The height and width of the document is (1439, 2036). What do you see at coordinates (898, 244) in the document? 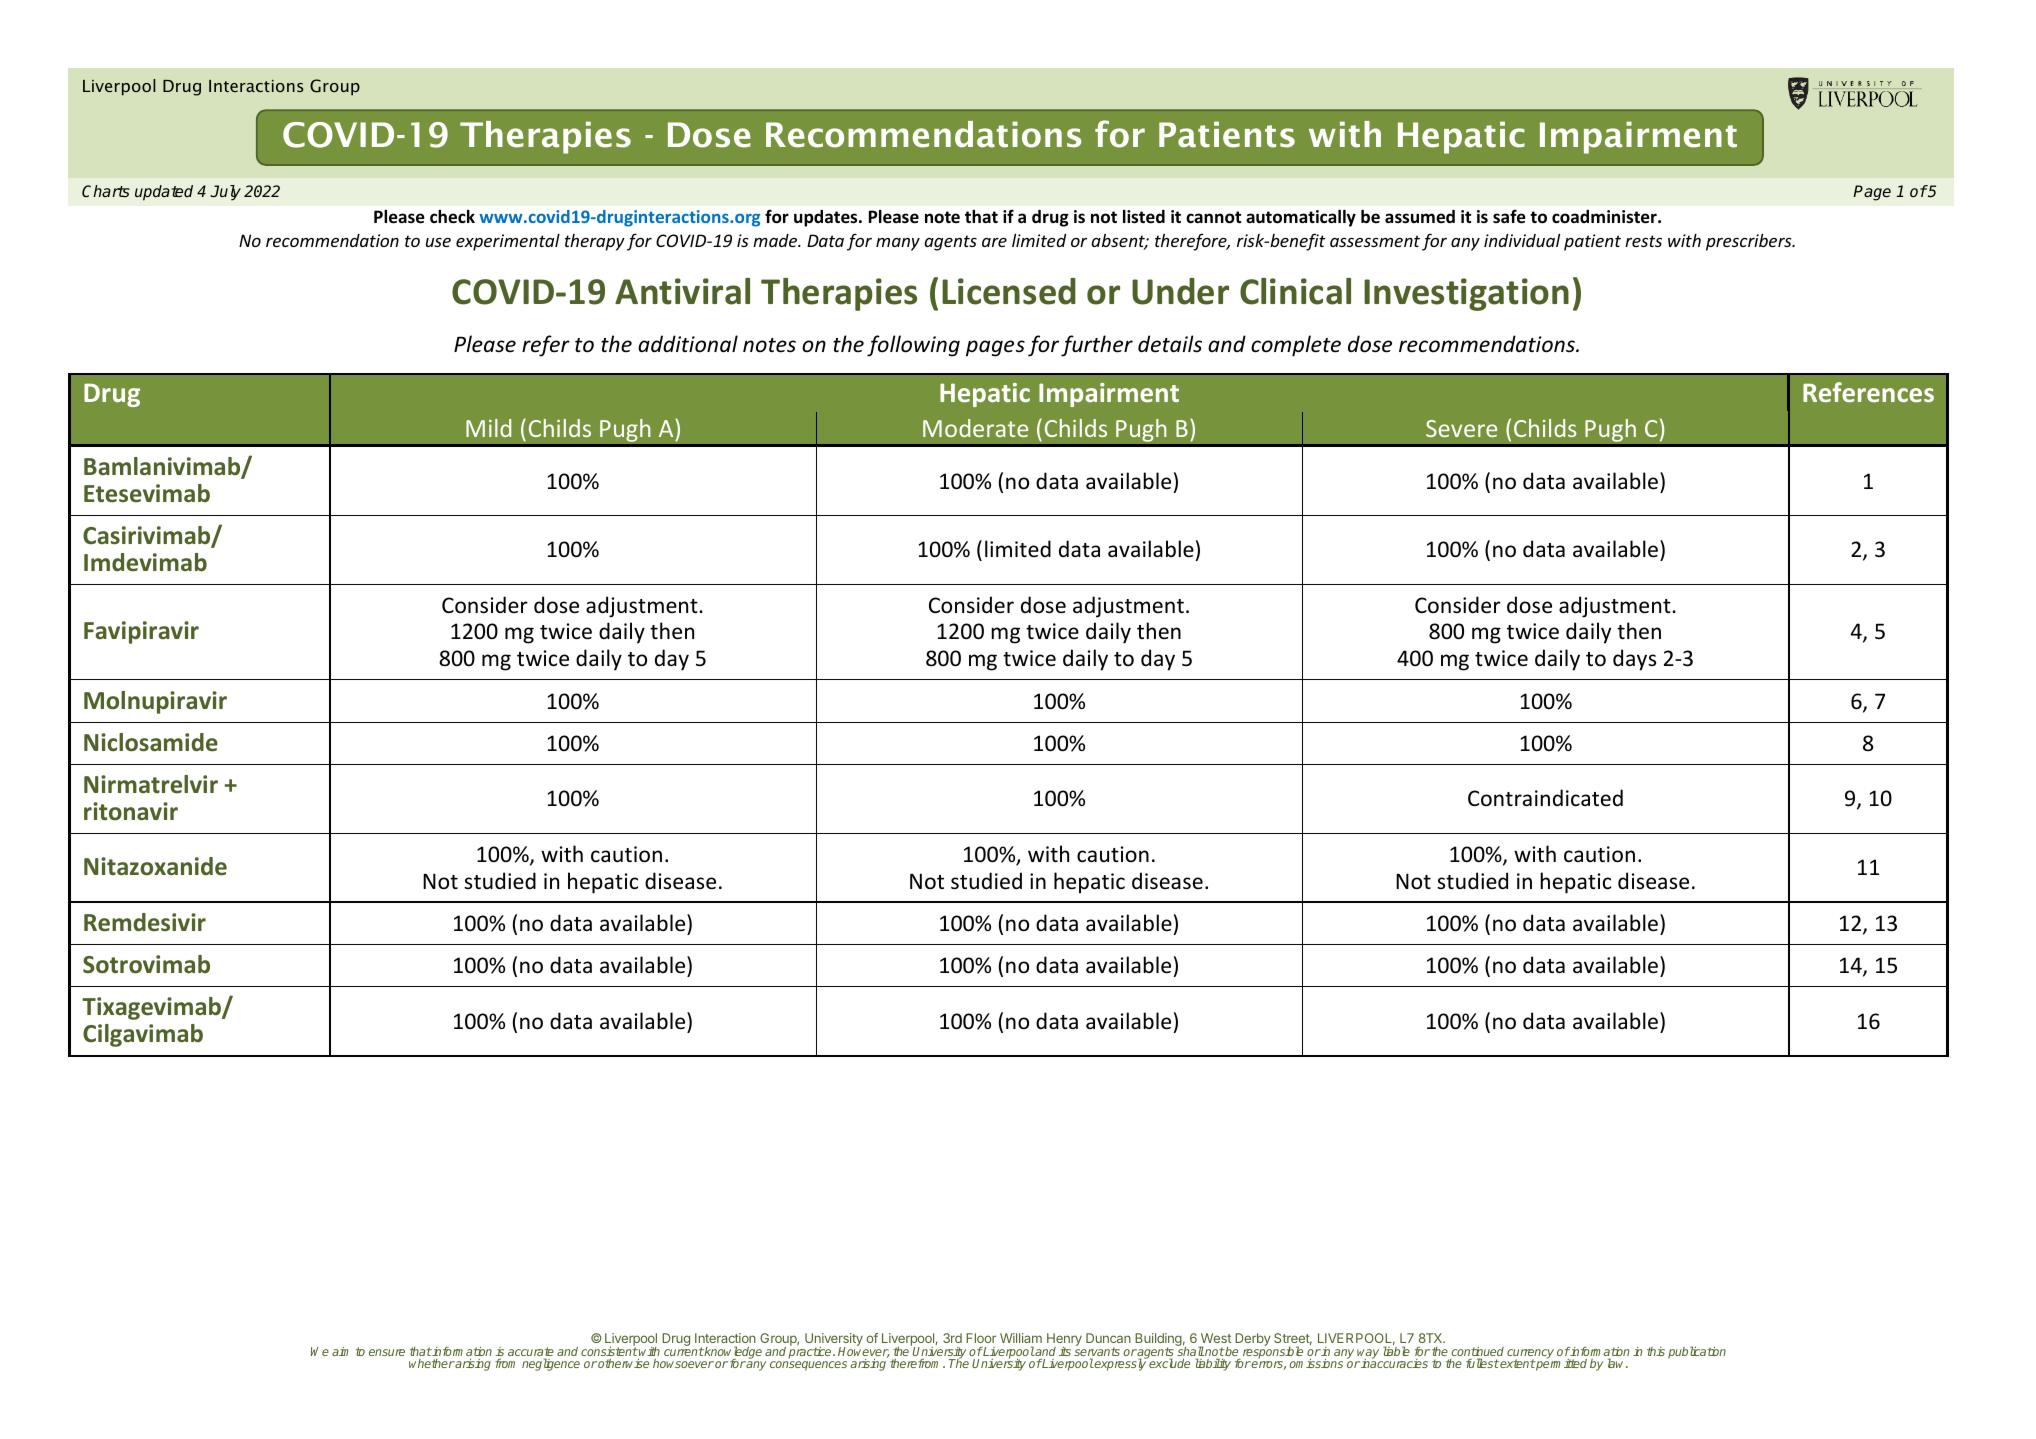
I see `many` at bounding box center [898, 244].
